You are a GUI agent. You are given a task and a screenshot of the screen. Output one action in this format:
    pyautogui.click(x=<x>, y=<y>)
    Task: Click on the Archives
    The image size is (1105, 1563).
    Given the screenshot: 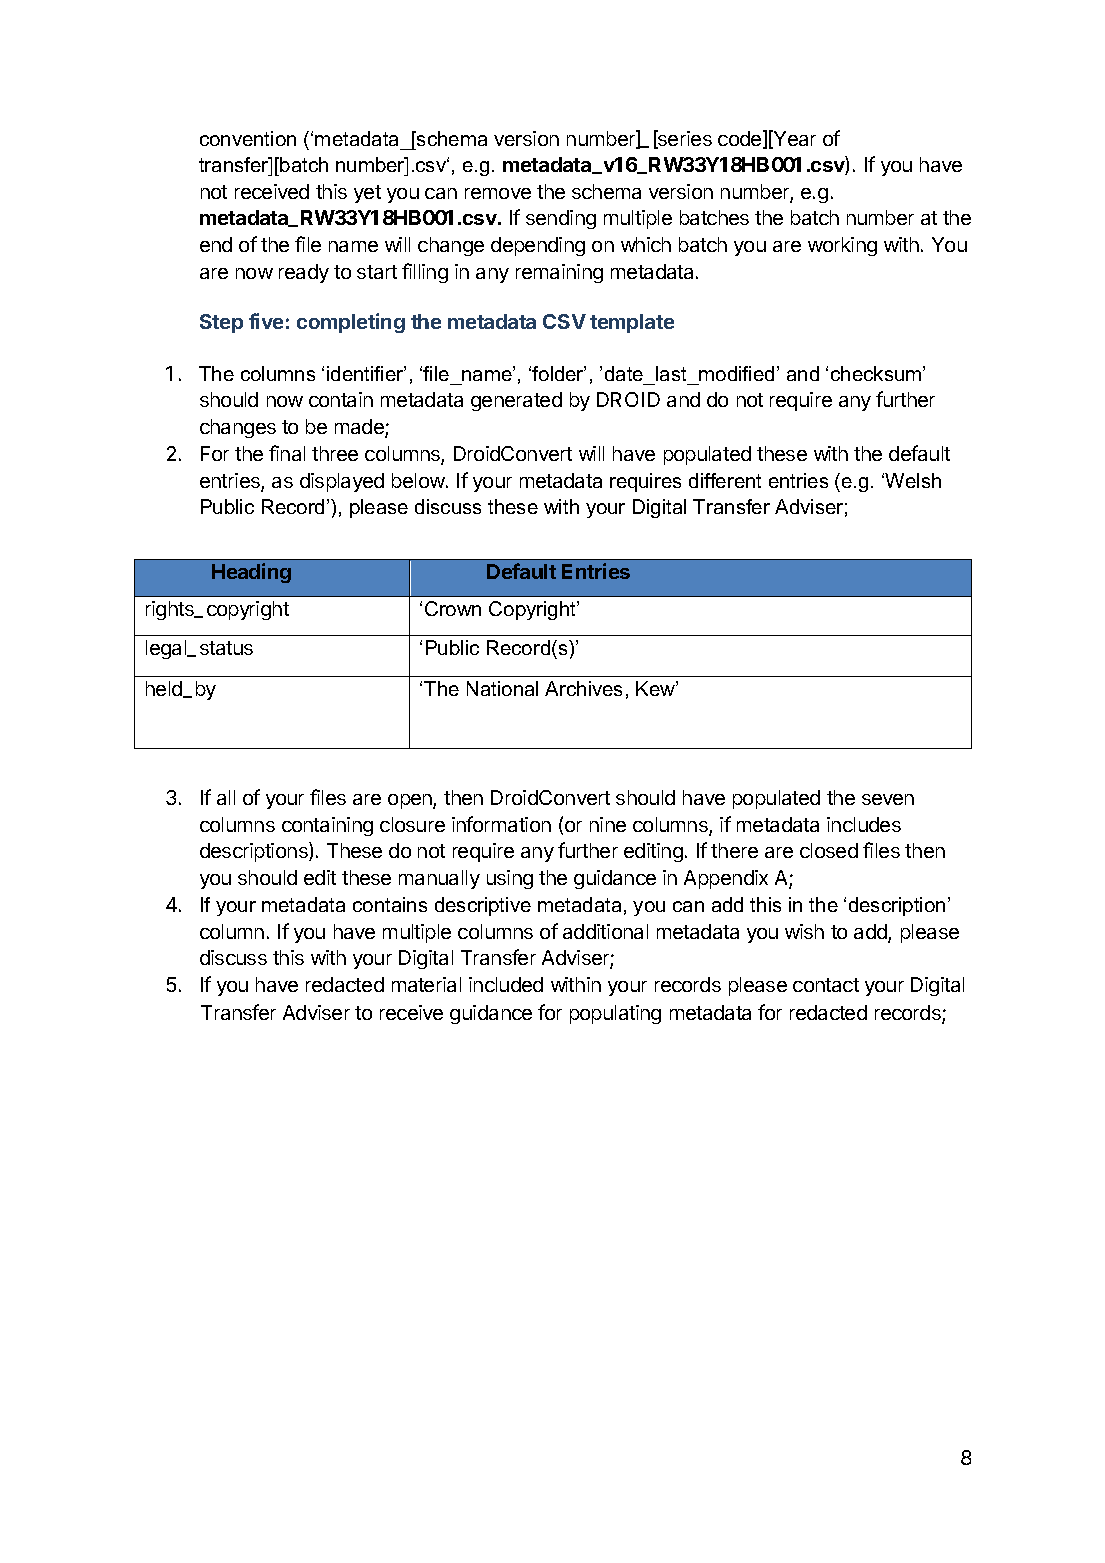 What is the action you would take?
    pyautogui.click(x=583, y=688)
